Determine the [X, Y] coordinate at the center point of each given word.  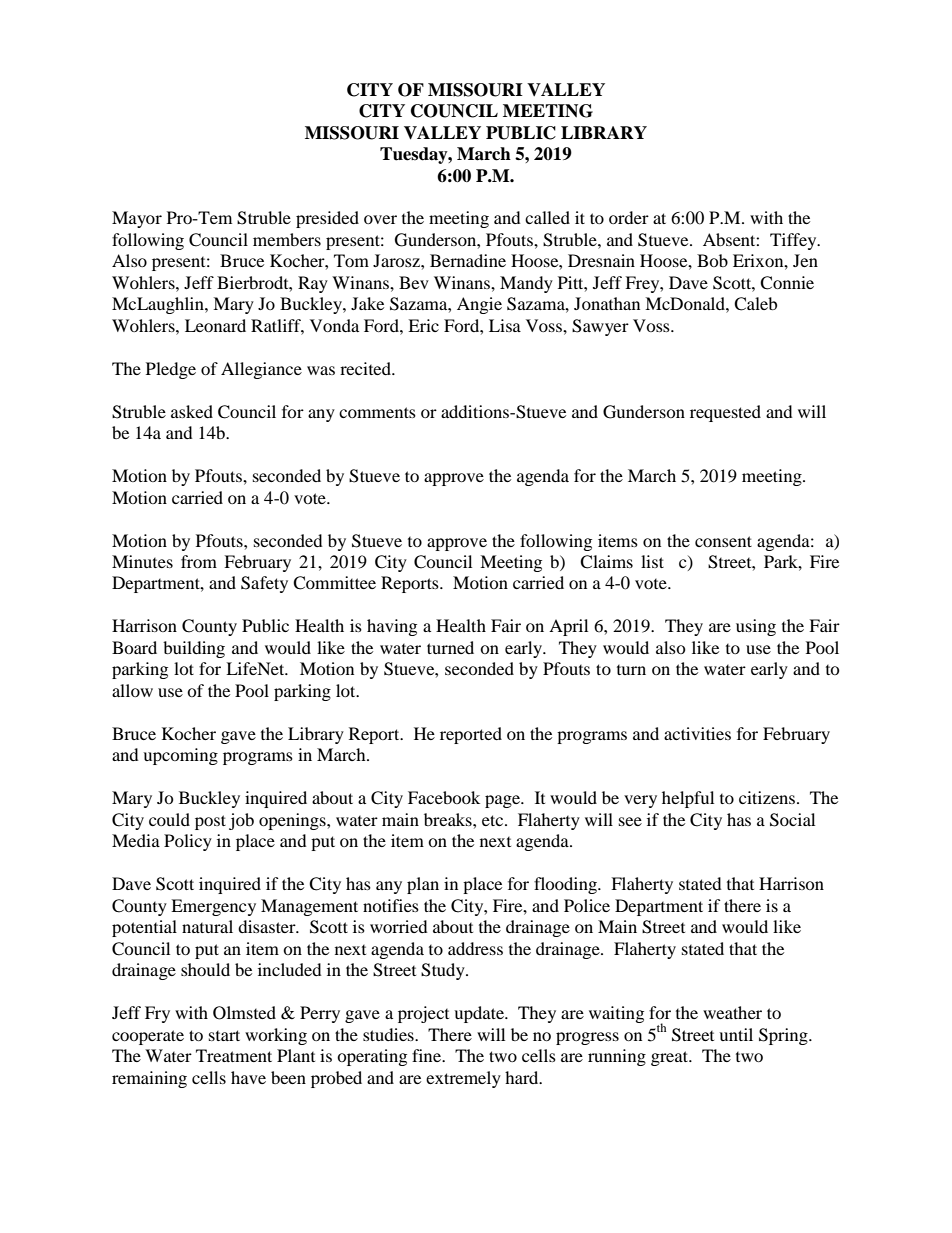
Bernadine [468, 260]
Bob [712, 260]
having [392, 627]
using [756, 627]
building [194, 649]
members [287, 239]
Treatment [234, 1055]
